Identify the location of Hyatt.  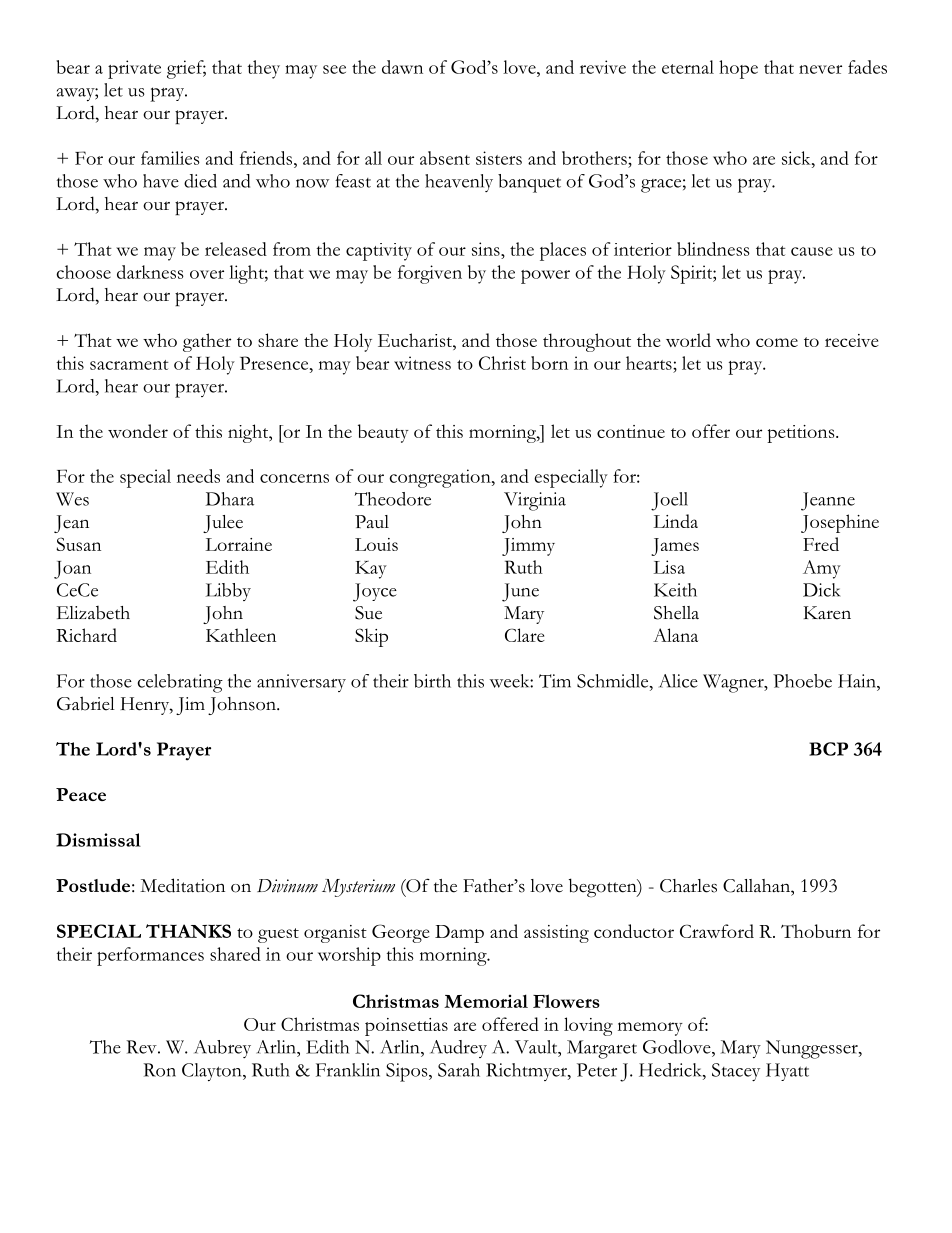
(787, 1072).
